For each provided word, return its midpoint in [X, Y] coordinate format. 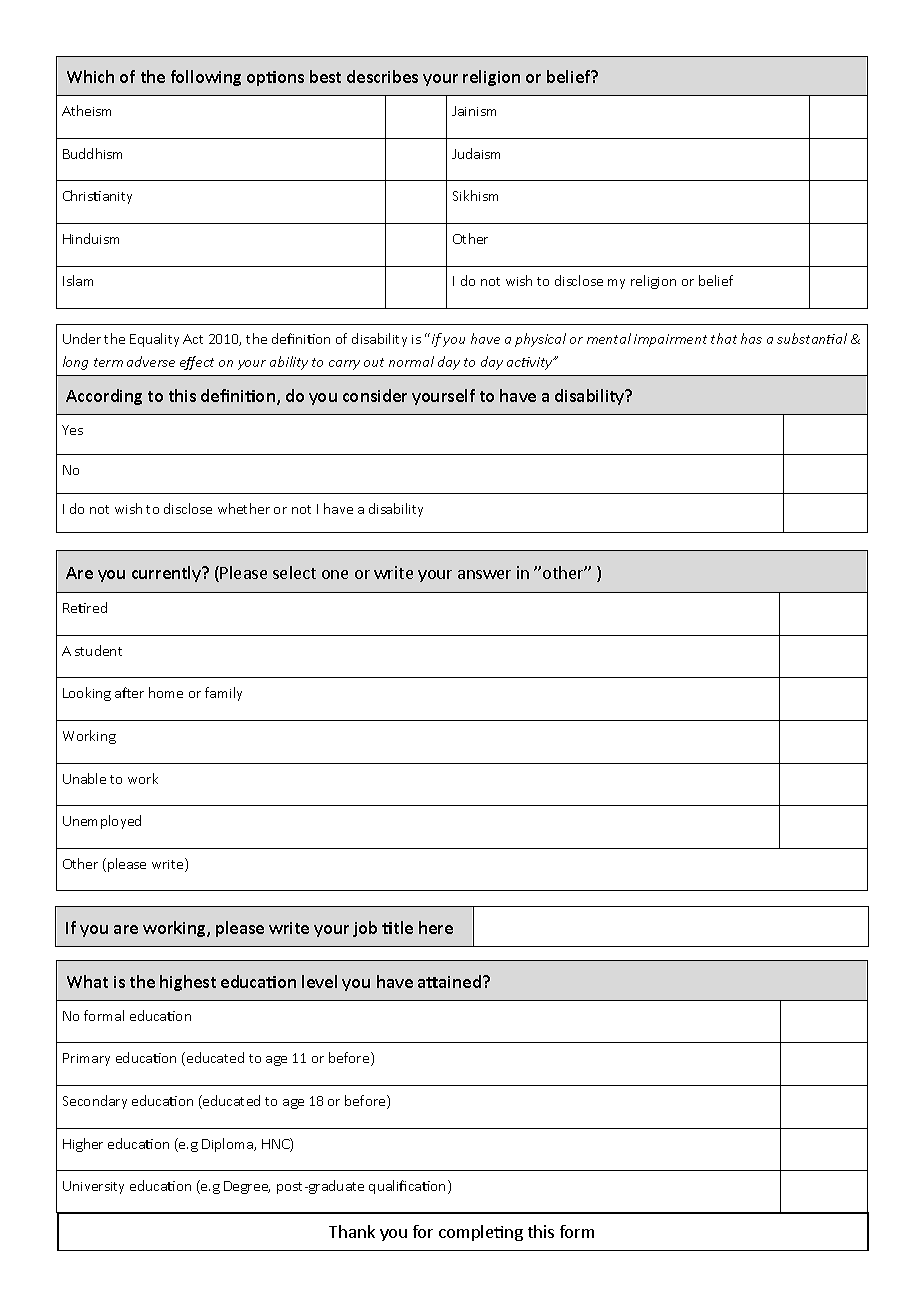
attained [449, 981]
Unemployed [102, 822]
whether [244, 508]
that [724, 338]
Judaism [476, 153]
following [206, 78]
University [93, 1187]
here [436, 927]
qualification [407, 1187]
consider [375, 395]
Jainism [474, 111]
